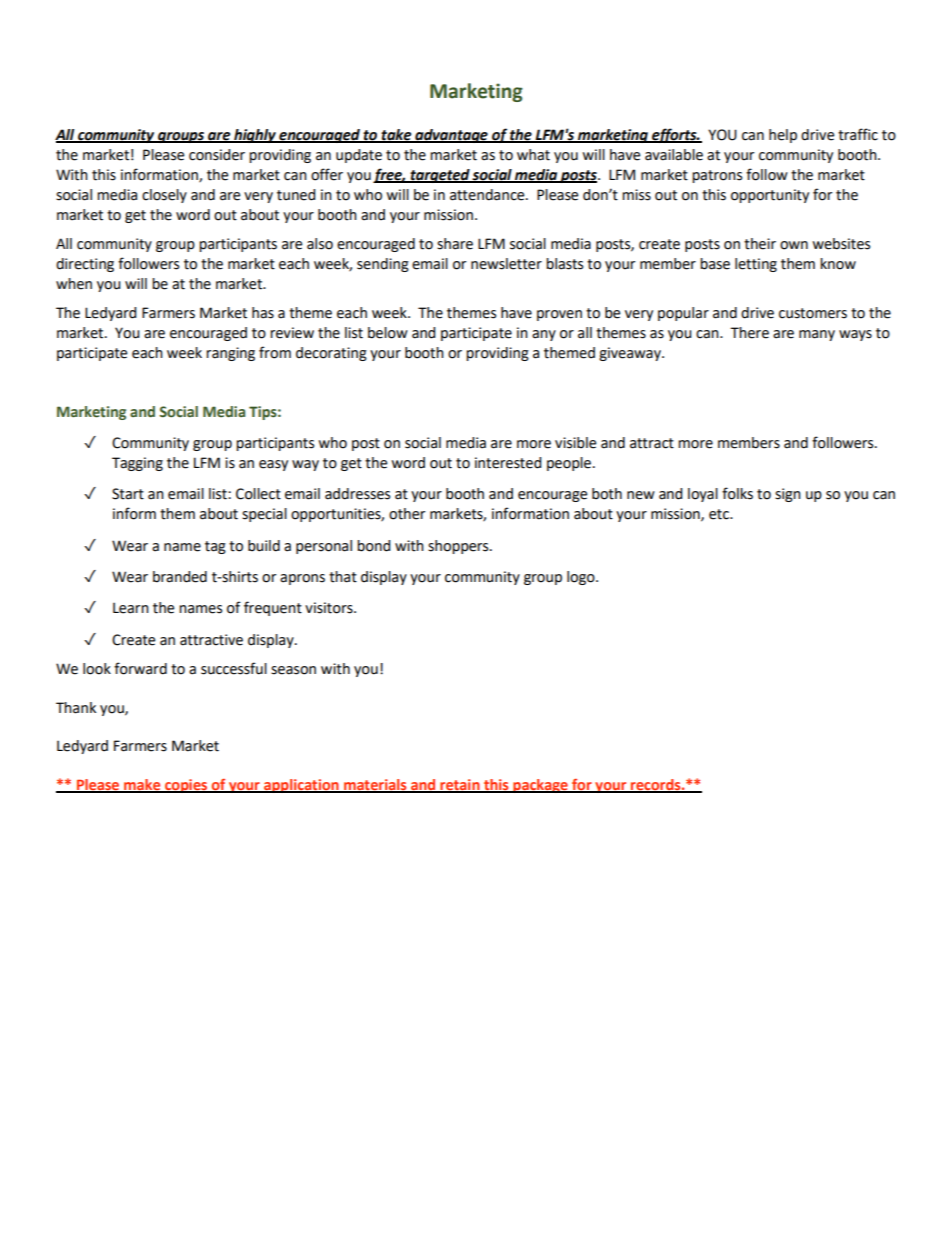 This screenshot has width=952, height=1233. Describe the element at coordinates (508, 463) in the screenshot. I see `interested` at that location.
